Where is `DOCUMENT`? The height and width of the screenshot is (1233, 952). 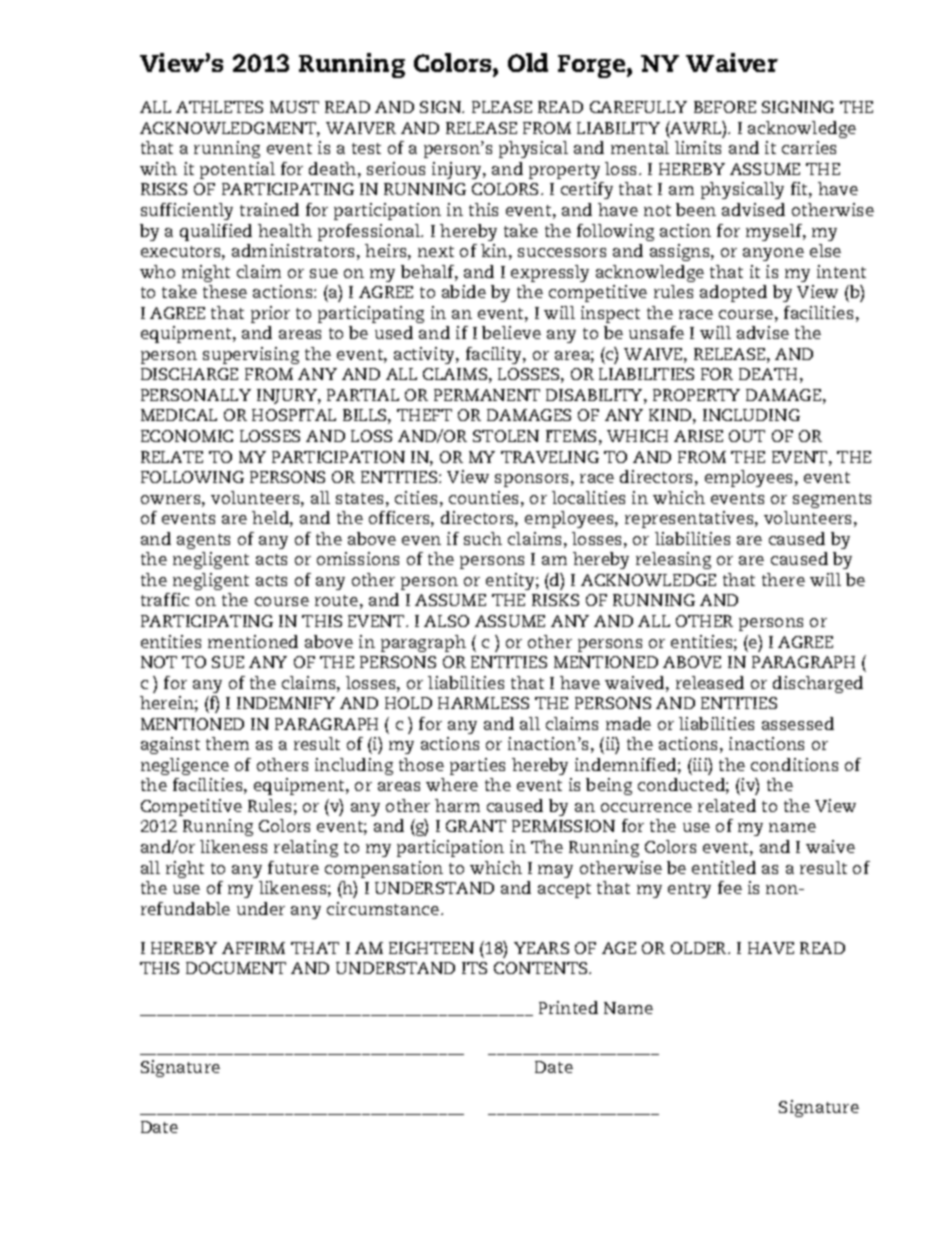
DOCUMENT is located at coordinates (236, 968).
